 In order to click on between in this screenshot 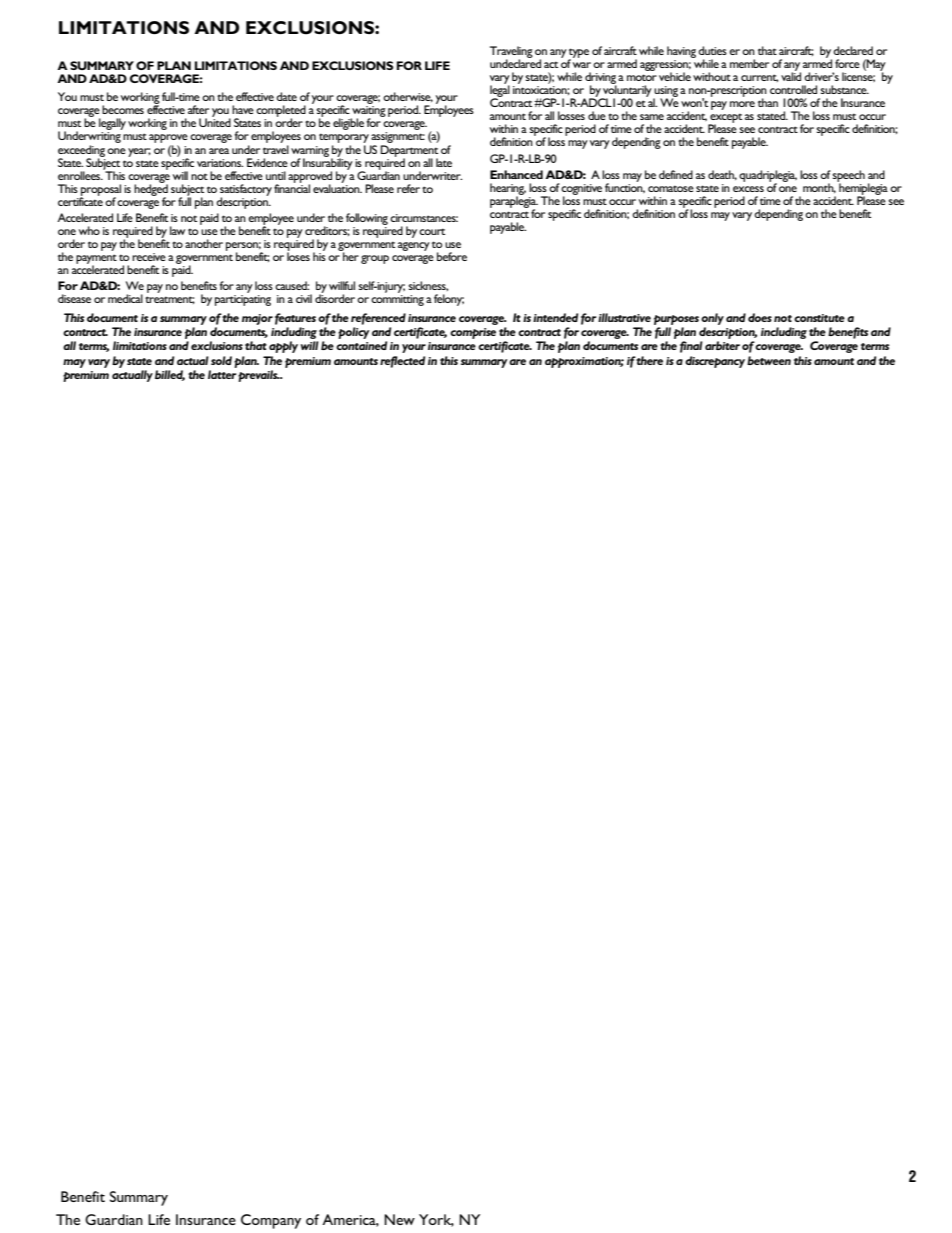, I will do `click(769, 360)`.
